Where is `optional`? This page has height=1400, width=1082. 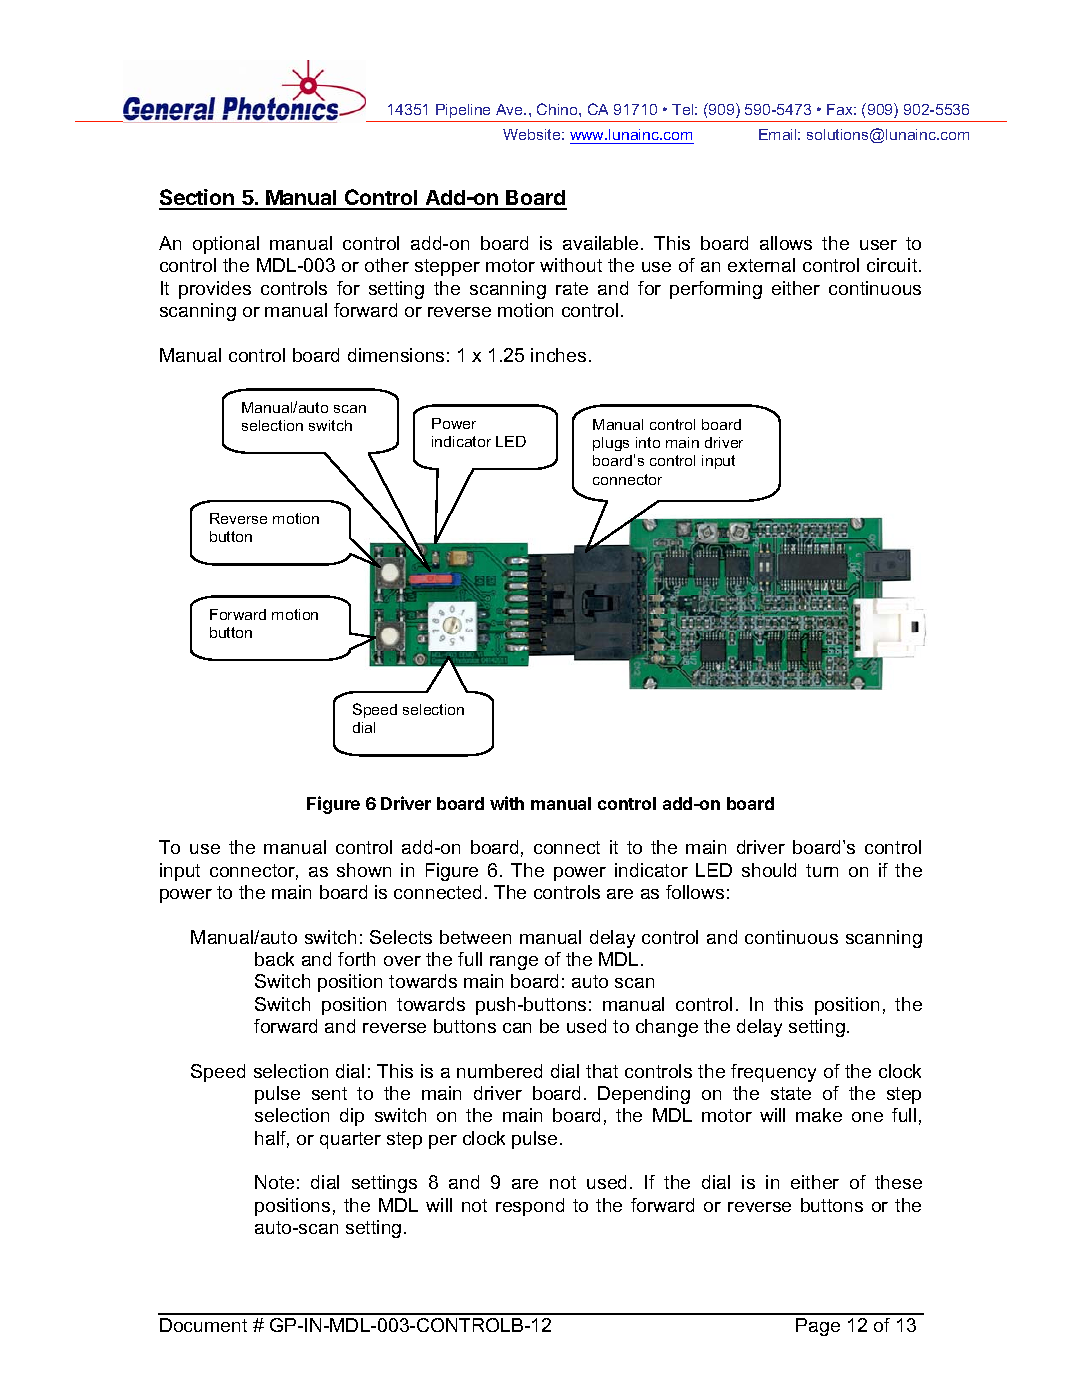
optional is located at coordinates (226, 245).
